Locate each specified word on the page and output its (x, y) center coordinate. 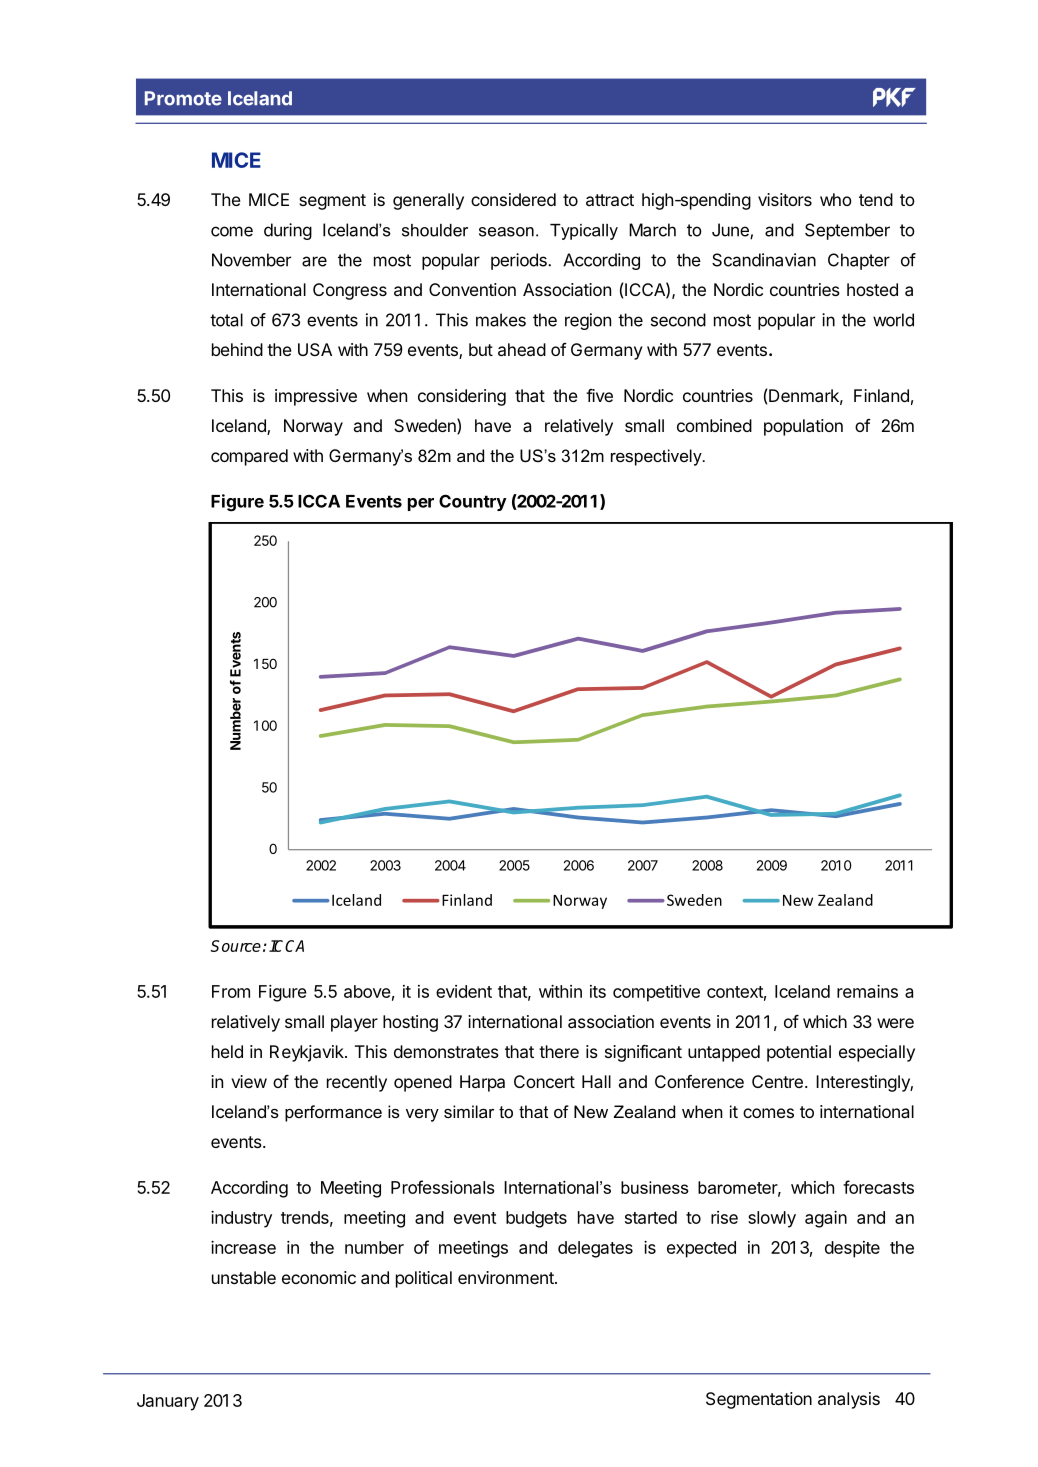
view (249, 1081)
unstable (244, 1277)
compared (249, 457)
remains (867, 991)
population (803, 427)
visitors (785, 199)
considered (513, 199)
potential (799, 1053)
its (598, 991)
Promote (183, 98)
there (559, 1051)
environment (507, 1277)
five (599, 395)
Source (236, 946)
